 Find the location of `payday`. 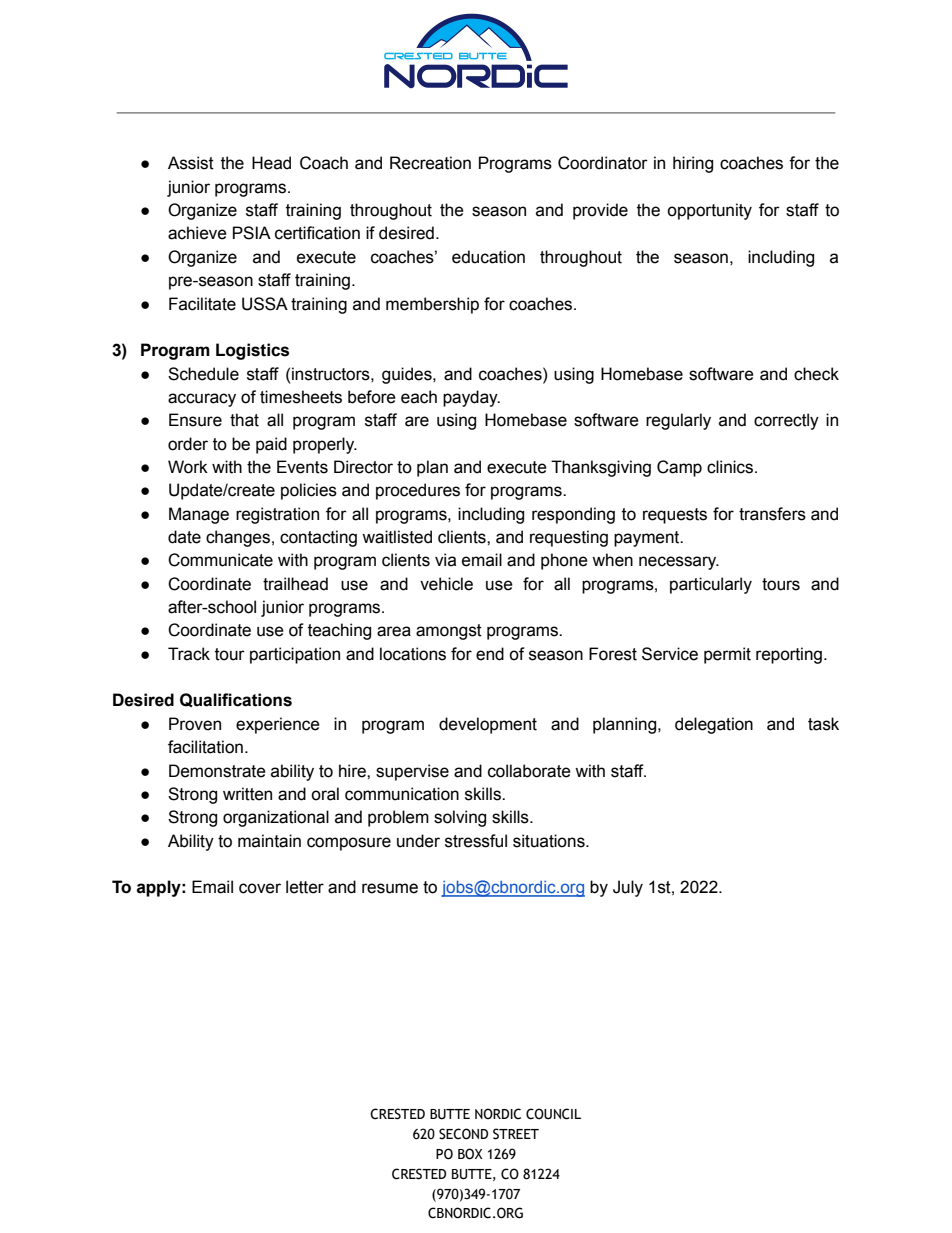

payday is located at coordinates (471, 398).
